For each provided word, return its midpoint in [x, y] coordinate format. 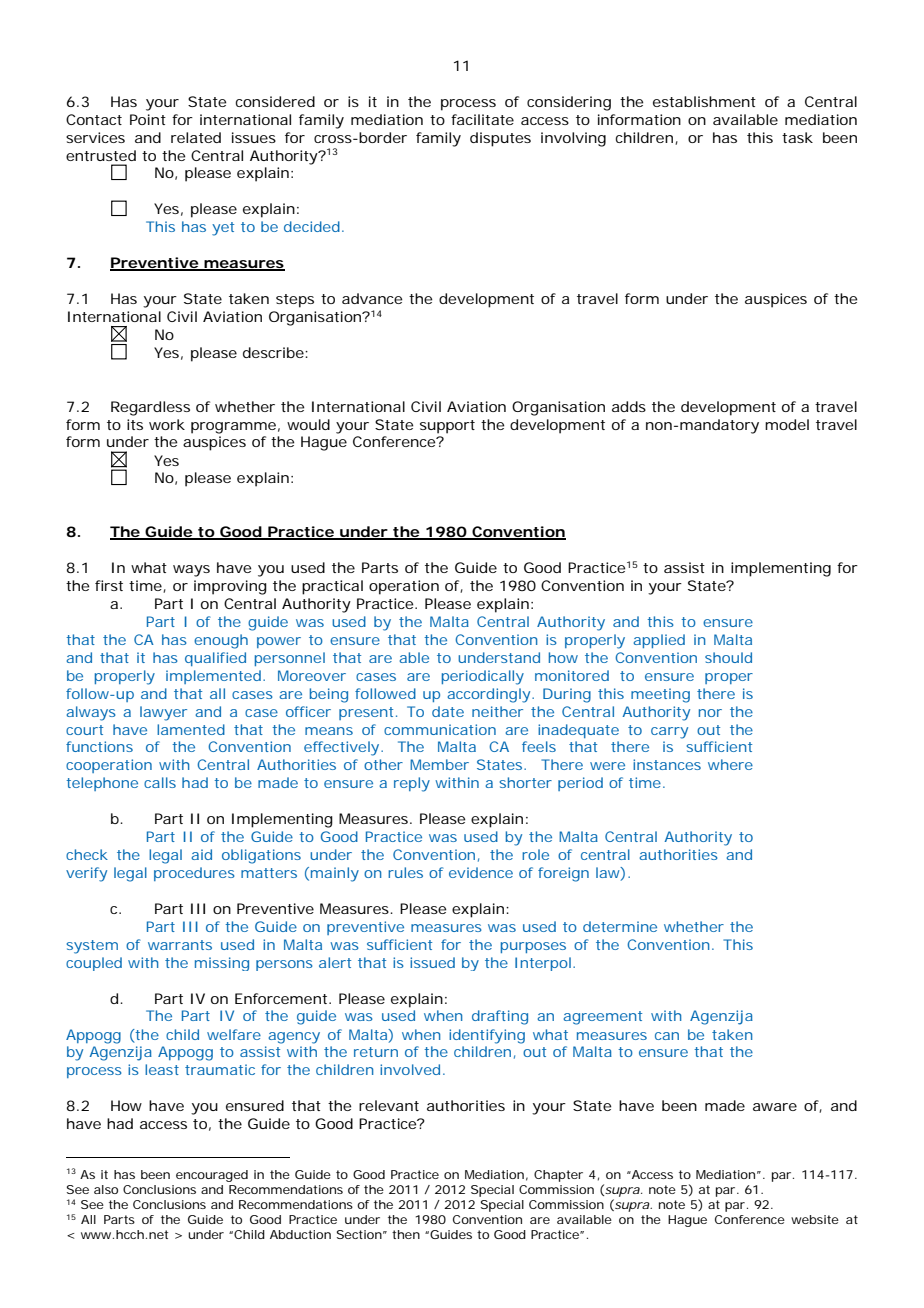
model [787, 424]
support [447, 427]
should [728, 657]
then [406, 1234]
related [196, 137]
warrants [180, 945]
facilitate [482, 119]
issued [432, 962]
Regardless [150, 408]
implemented [213, 677]
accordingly [488, 695]
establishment [704, 101]
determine [620, 926]
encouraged [212, 1176]
